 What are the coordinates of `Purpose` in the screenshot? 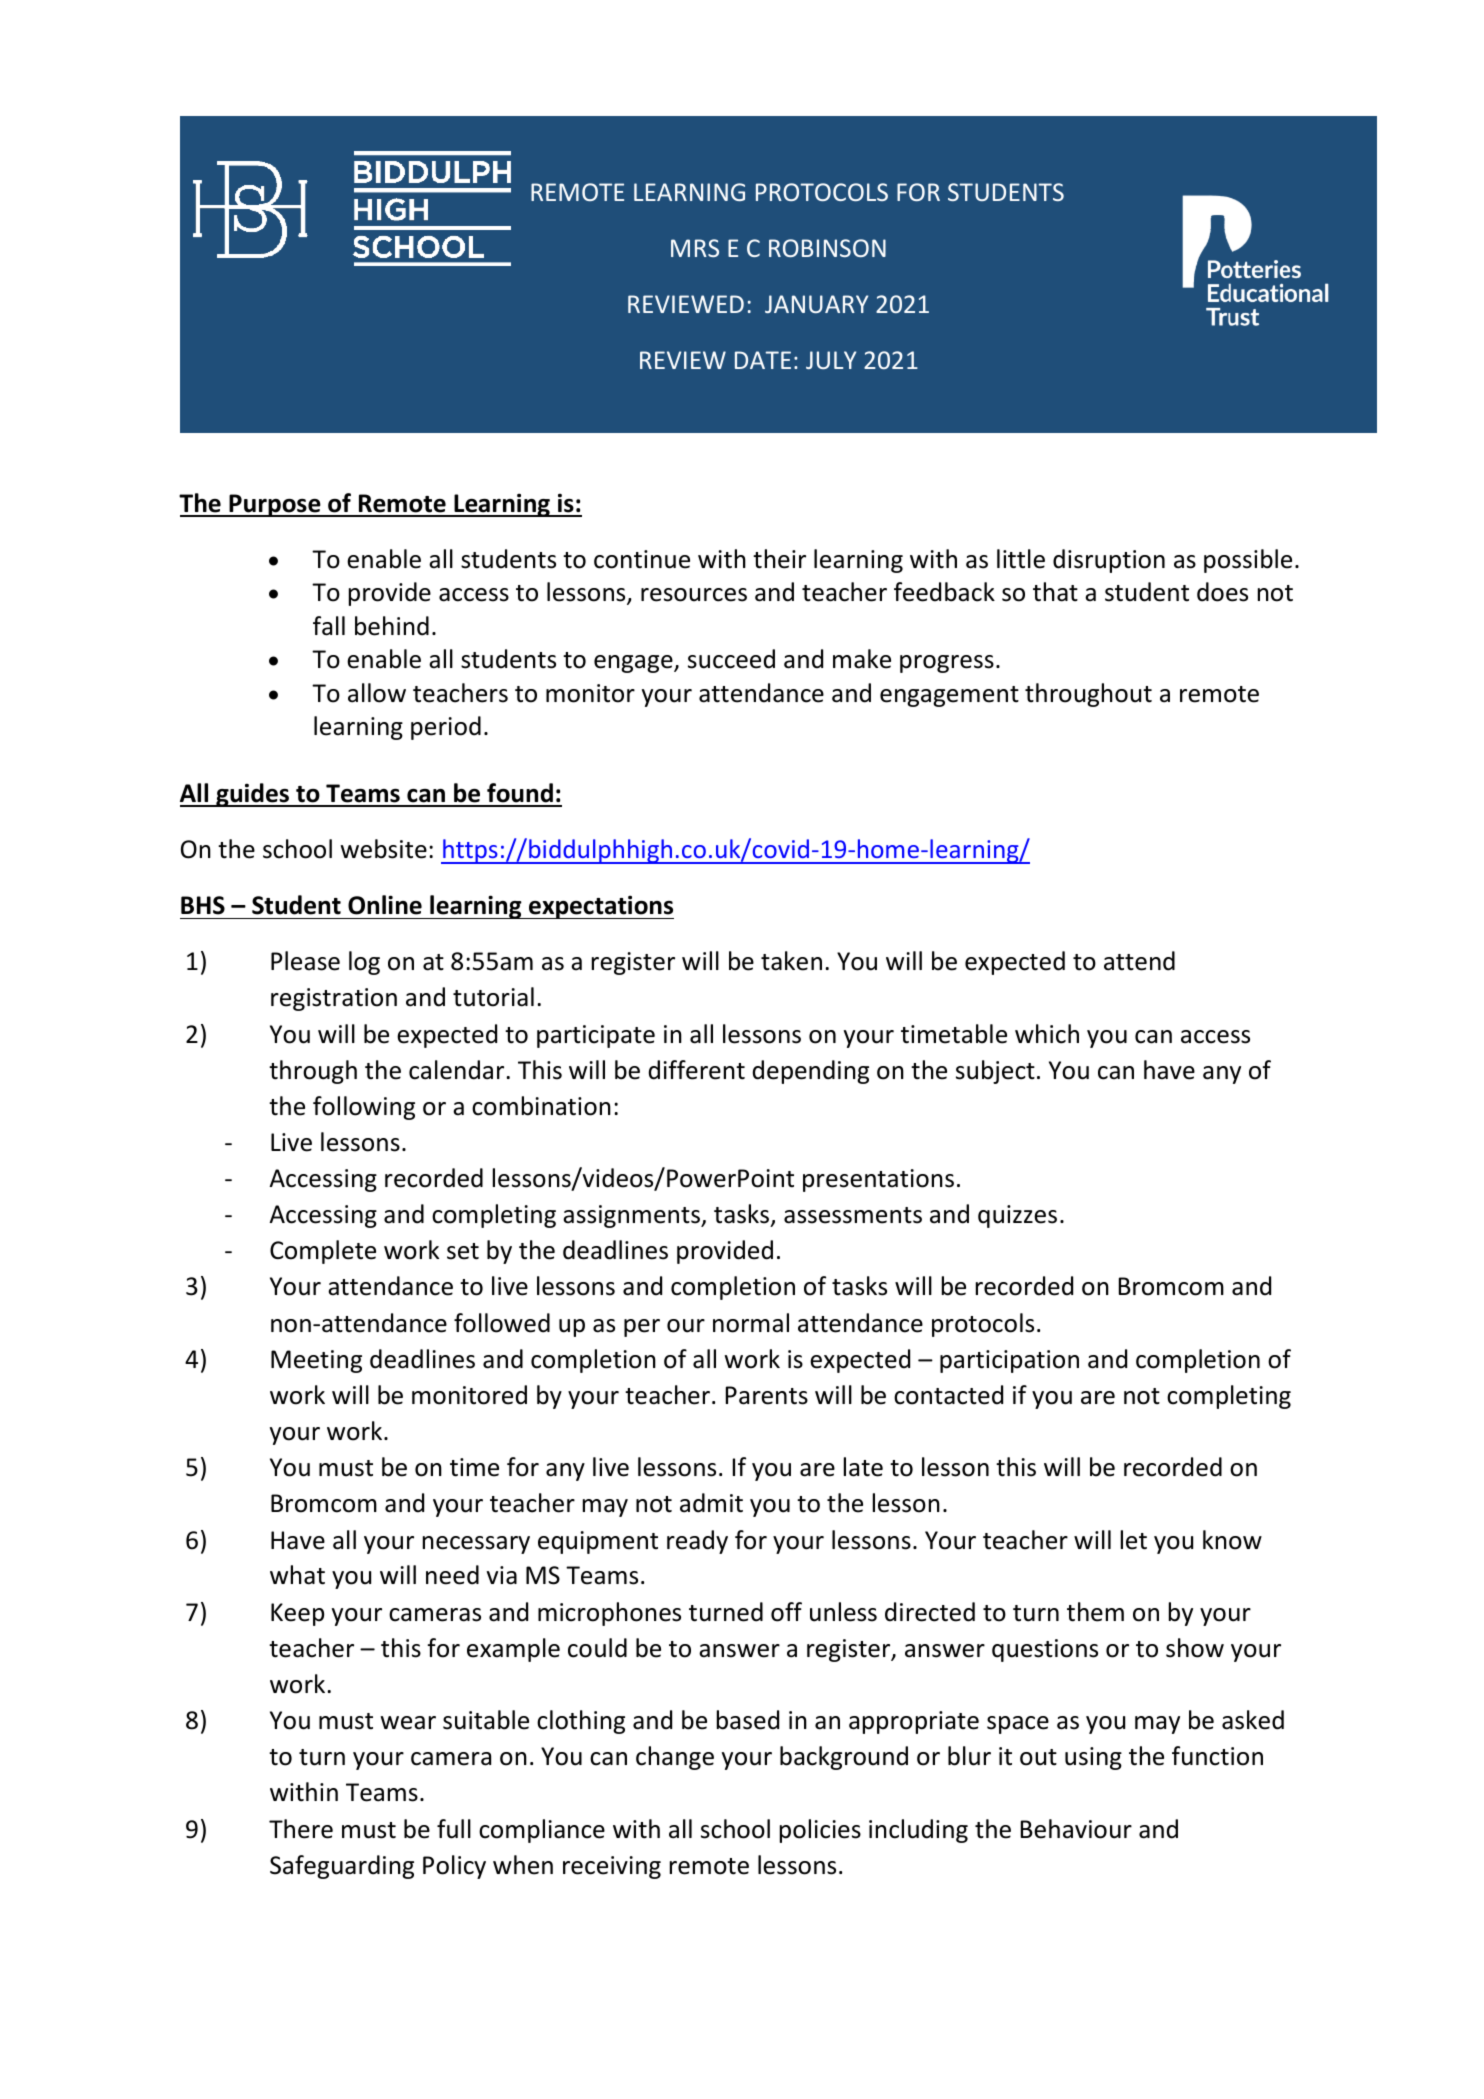 It's located at (275, 505).
